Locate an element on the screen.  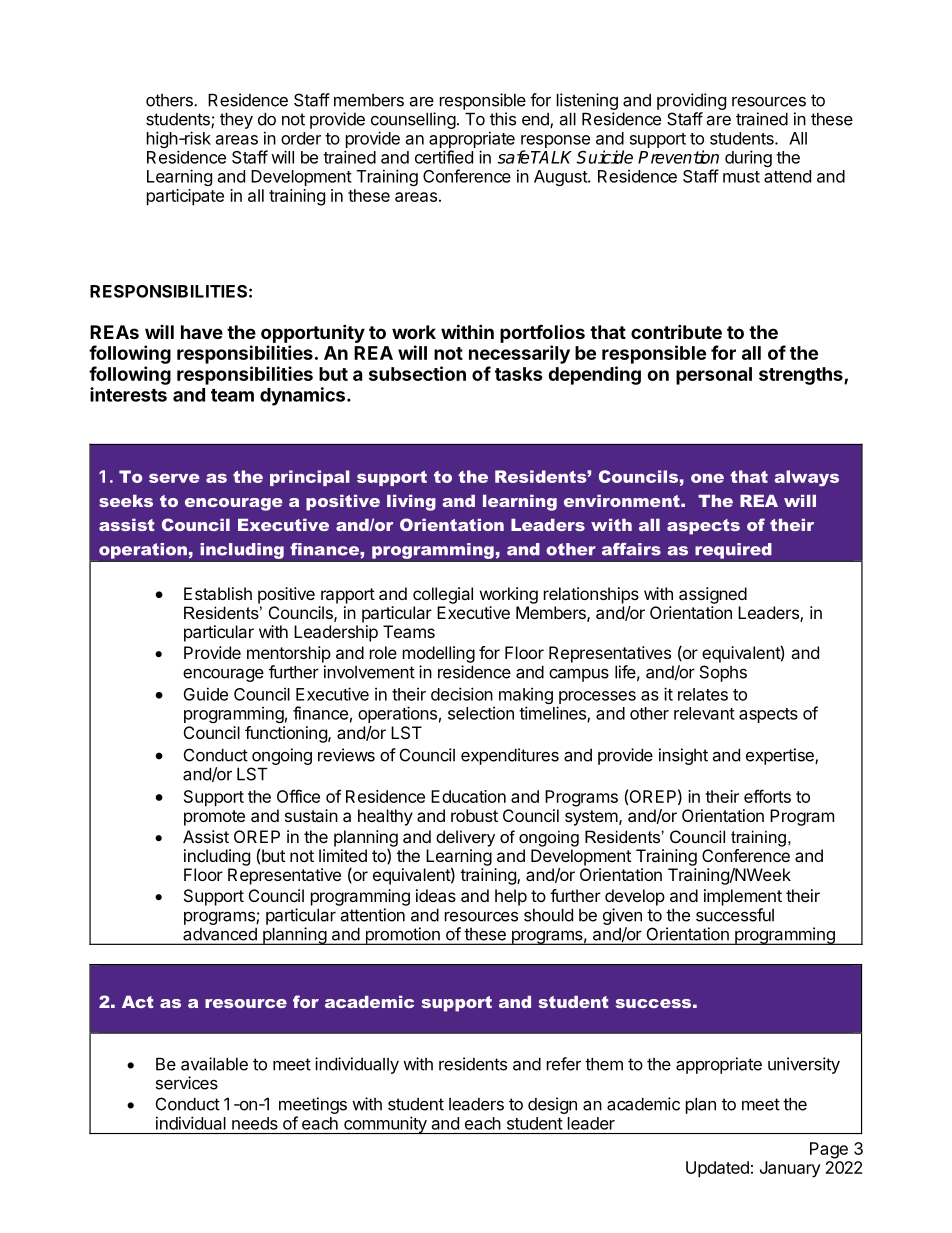
needs is located at coordinates (255, 1123).
